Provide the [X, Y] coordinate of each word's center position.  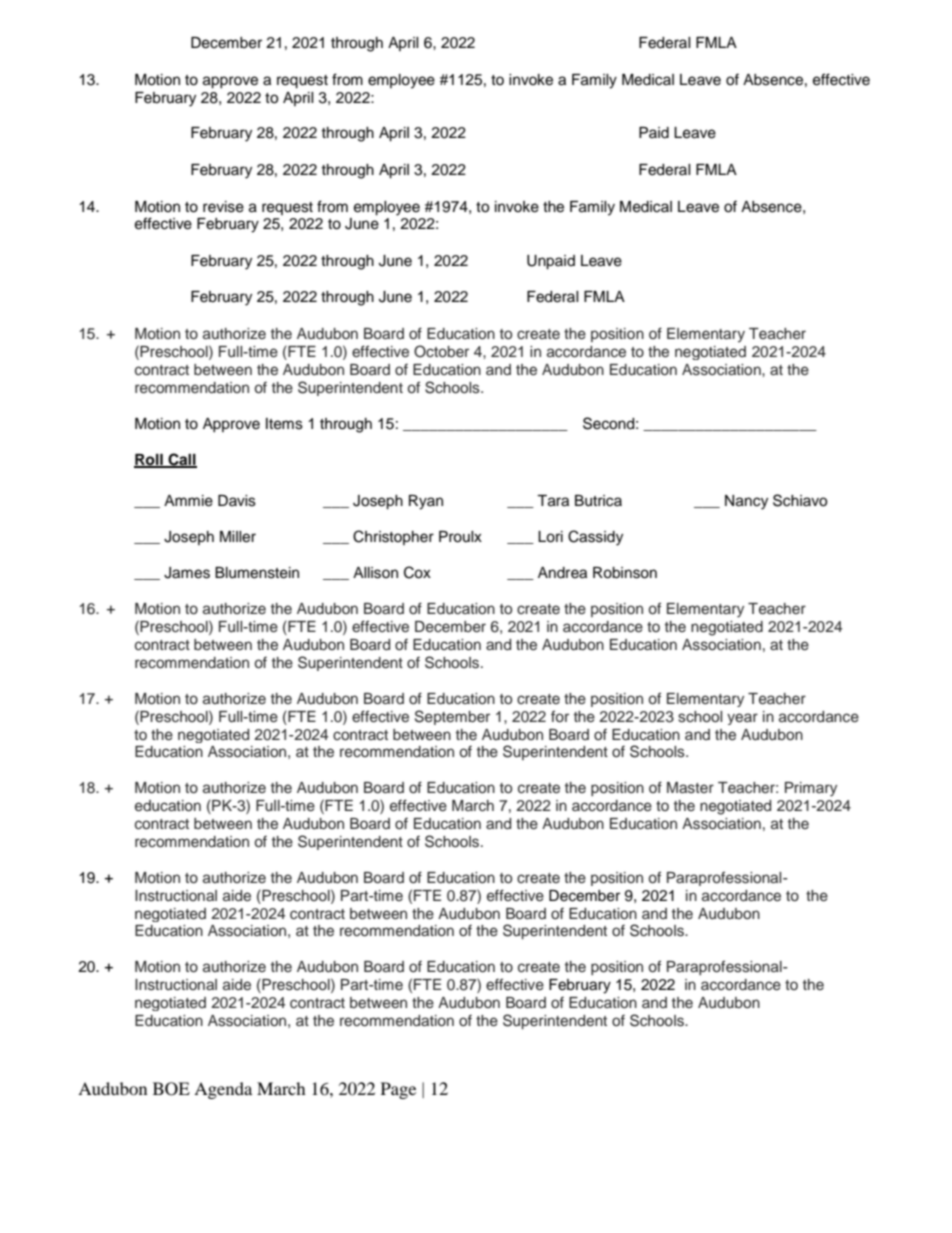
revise [223, 207]
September [452, 717]
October [441, 351]
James [187, 573]
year [742, 719]
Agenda [223, 1090]
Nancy [746, 502]
